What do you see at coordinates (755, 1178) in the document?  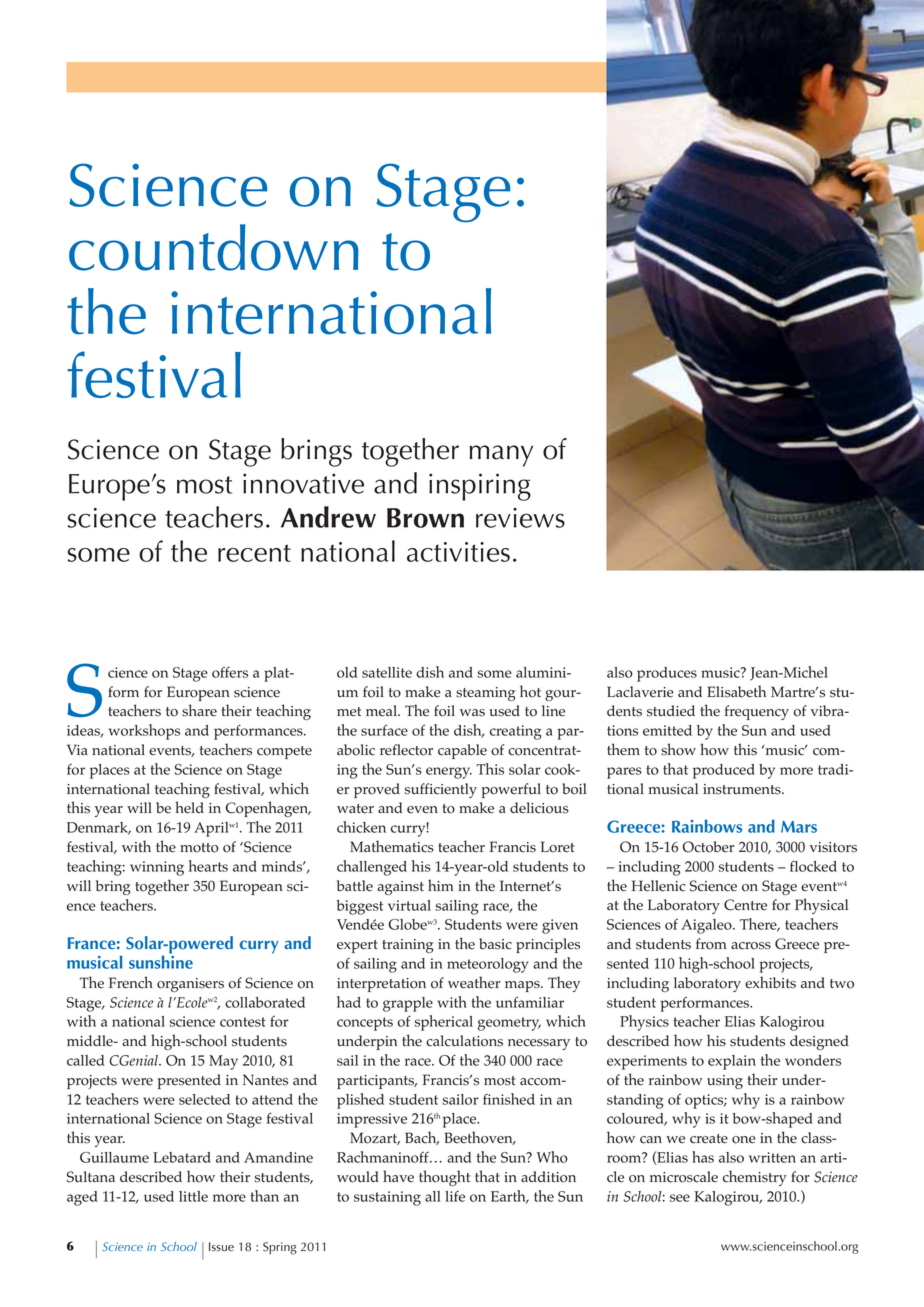 I see `chemistry` at bounding box center [755, 1178].
